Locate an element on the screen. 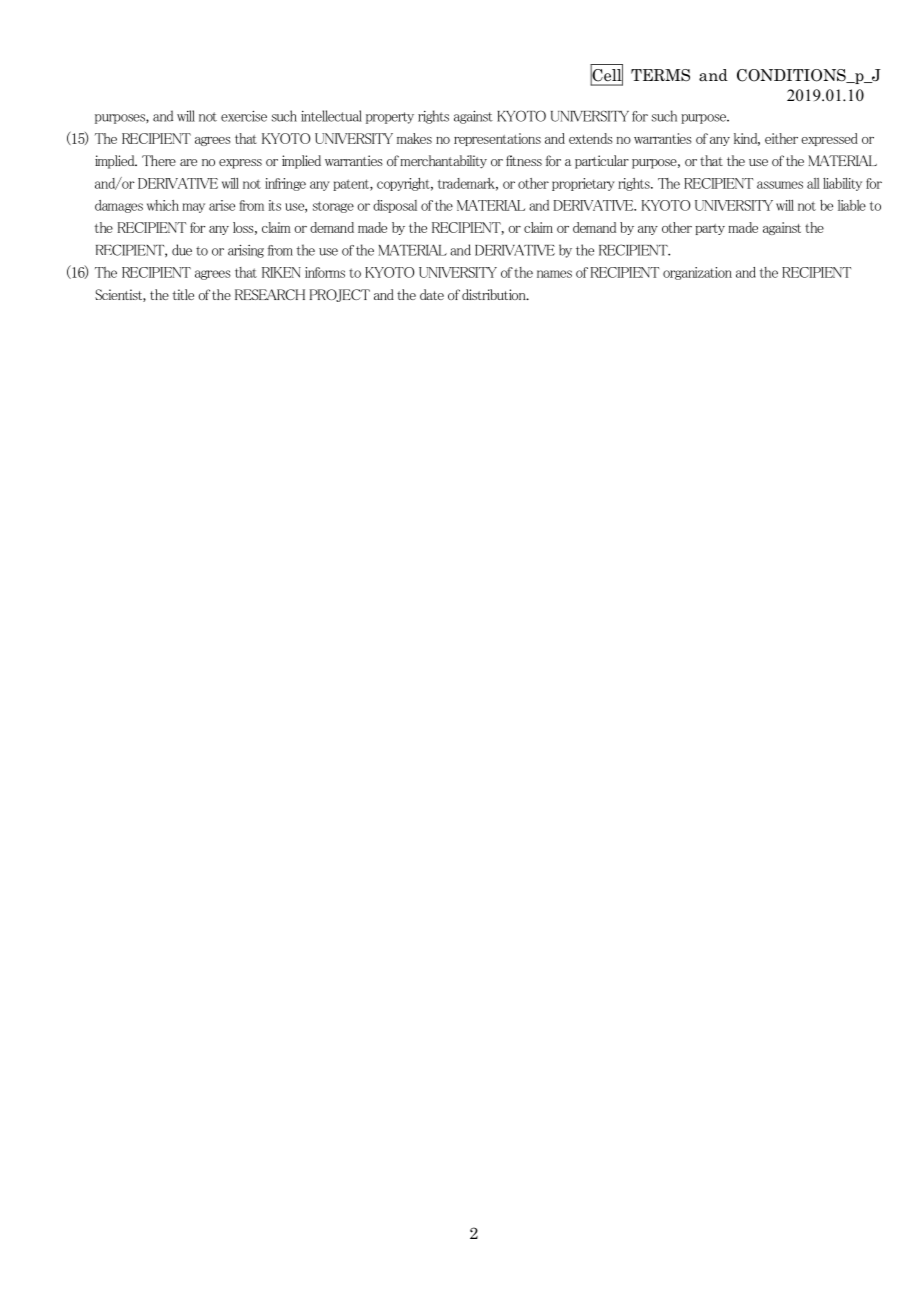  title is located at coordinates (183, 294).
